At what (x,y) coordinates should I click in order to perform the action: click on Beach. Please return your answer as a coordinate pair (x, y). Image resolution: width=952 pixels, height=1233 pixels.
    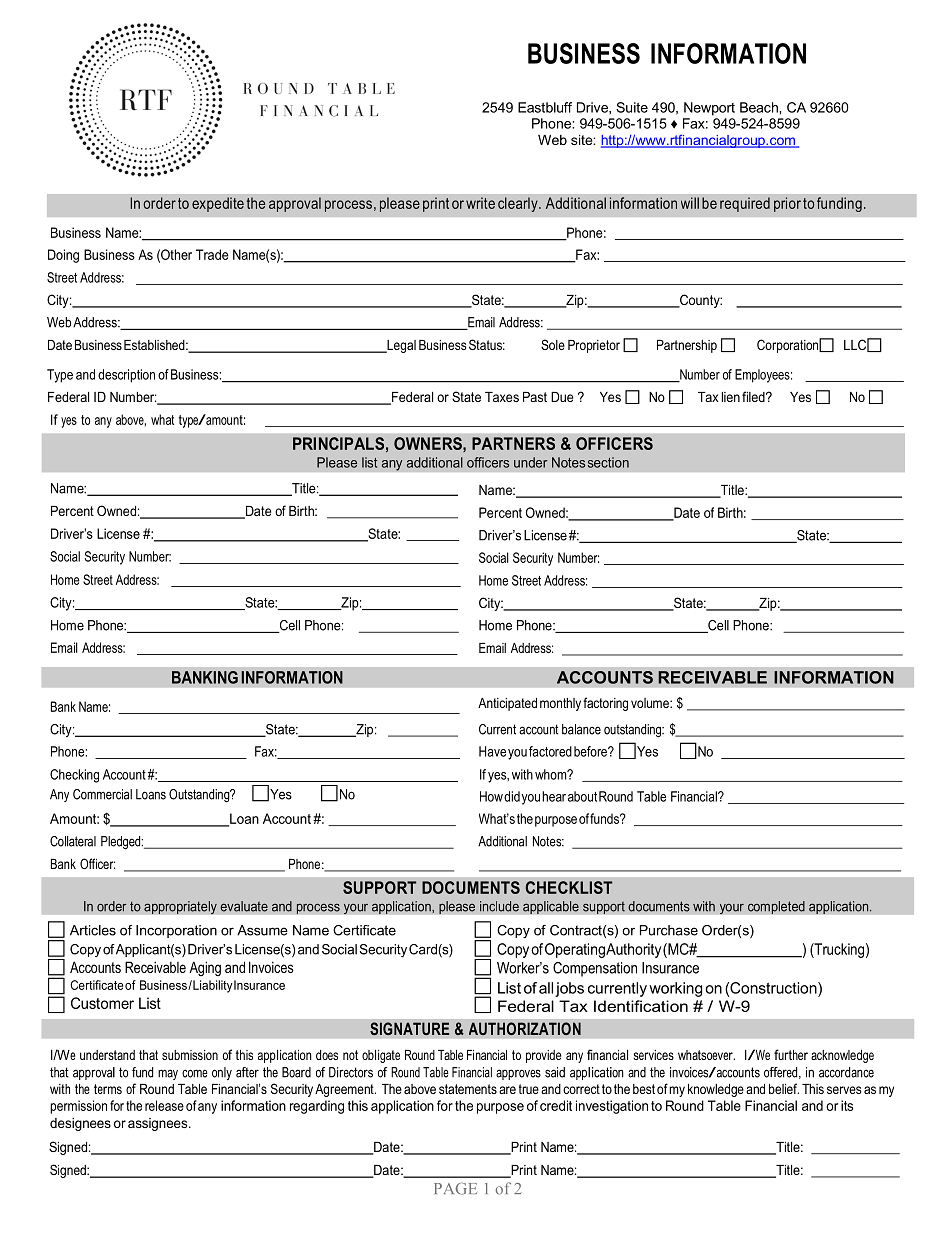
    Looking at the image, I should click on (760, 107).
